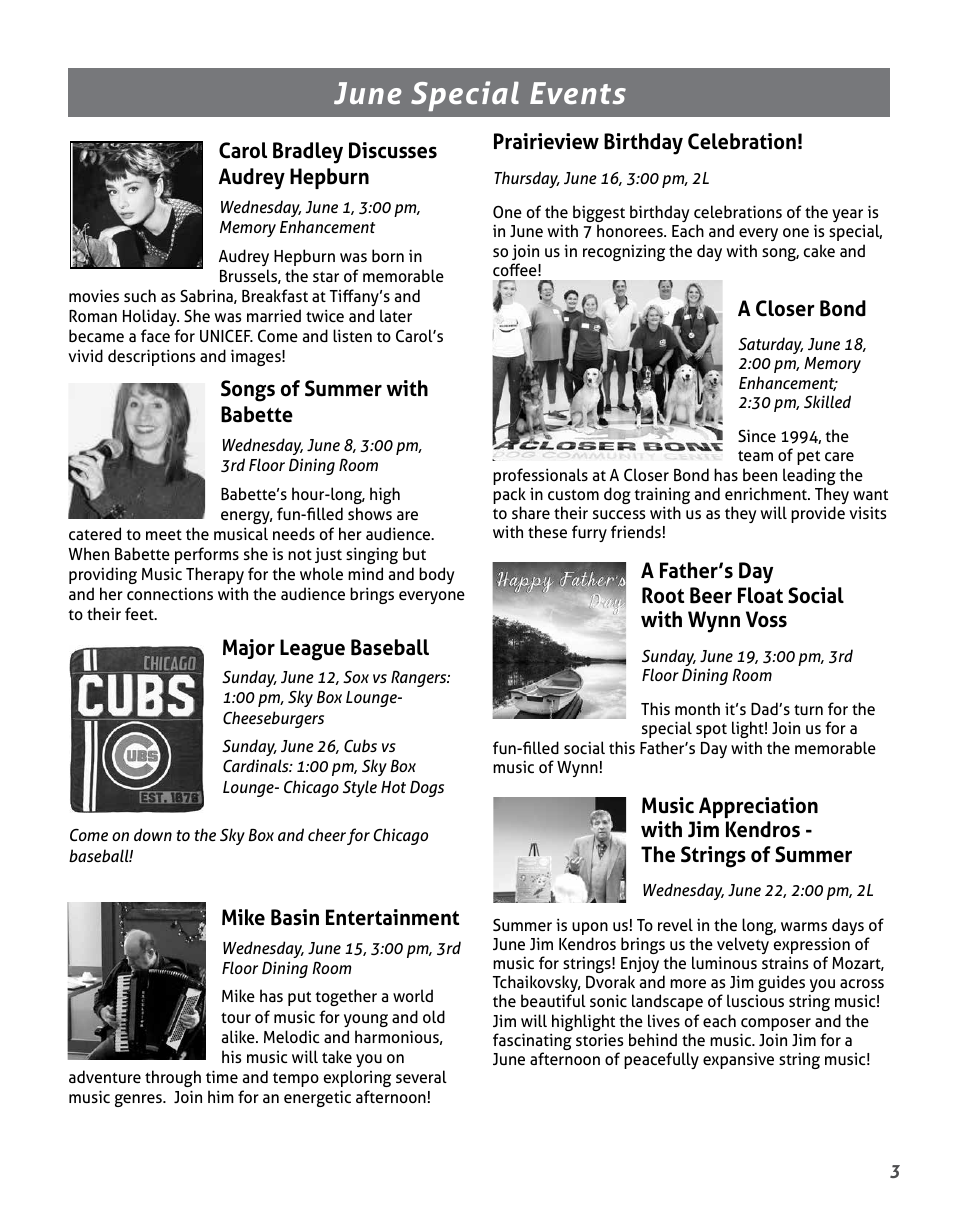  What do you see at coordinates (427, 788) in the page?
I see `Dogs` at bounding box center [427, 788].
